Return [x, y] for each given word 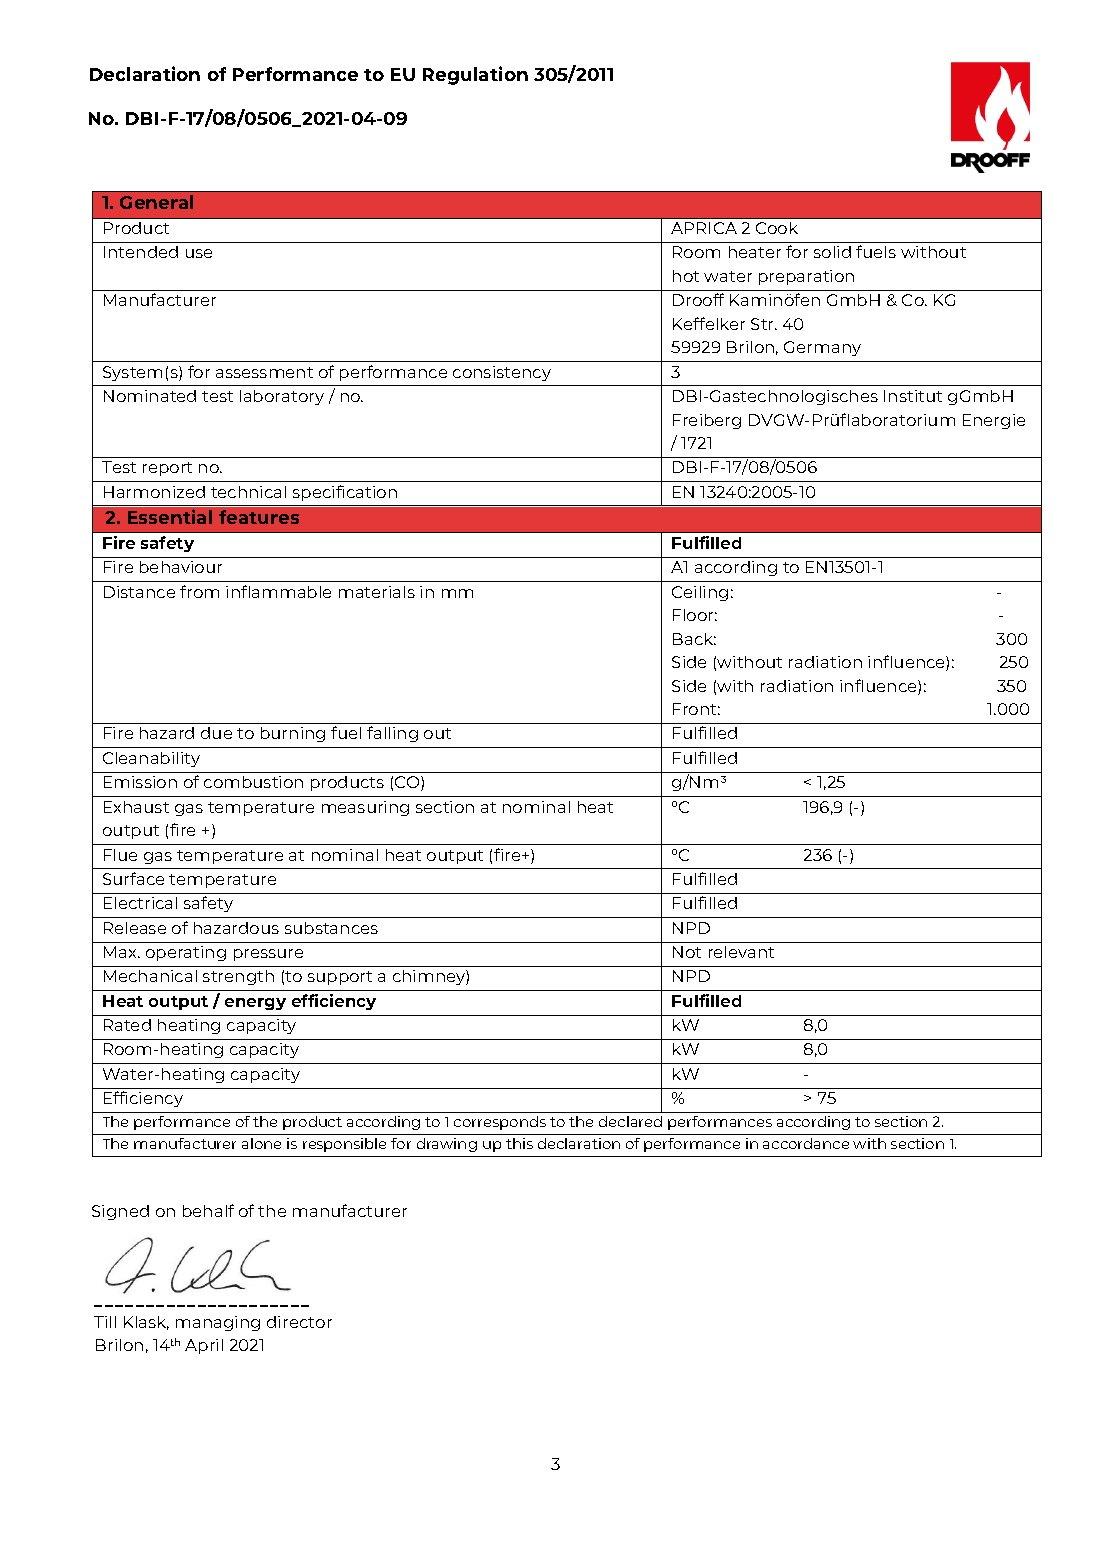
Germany [822, 348]
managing [218, 1323]
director [299, 1322]
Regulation [475, 75]
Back [694, 639]
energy [255, 1004]
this [519, 1143]
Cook [777, 228]
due [216, 733]
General [156, 202]
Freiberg [707, 421]
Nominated [150, 396]
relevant [741, 952]
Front [696, 709]
